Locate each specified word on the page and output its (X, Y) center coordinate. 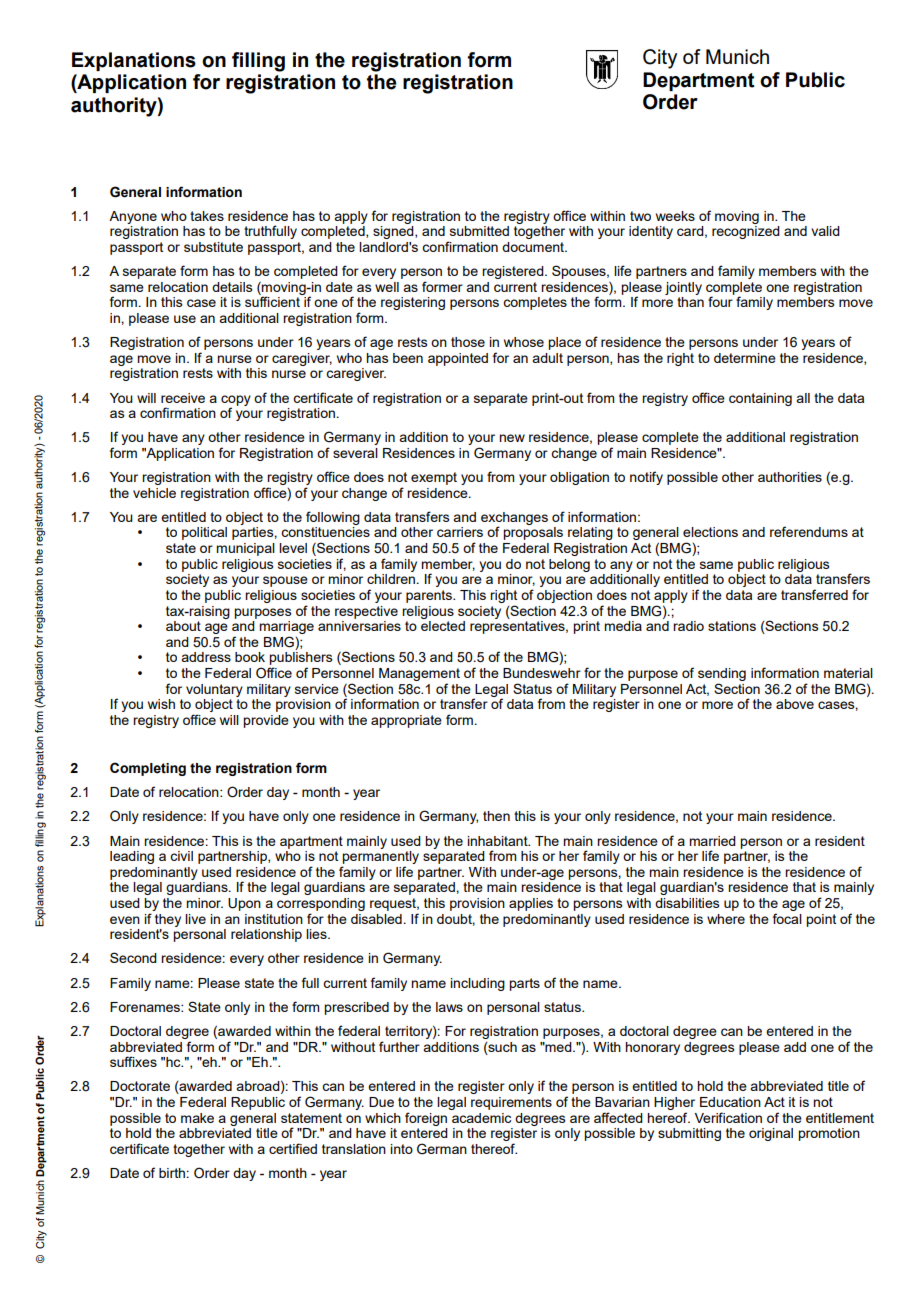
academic (481, 1118)
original (771, 1134)
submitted (479, 231)
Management (419, 674)
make (197, 1118)
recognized (746, 232)
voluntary (214, 690)
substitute (213, 247)
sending (722, 674)
